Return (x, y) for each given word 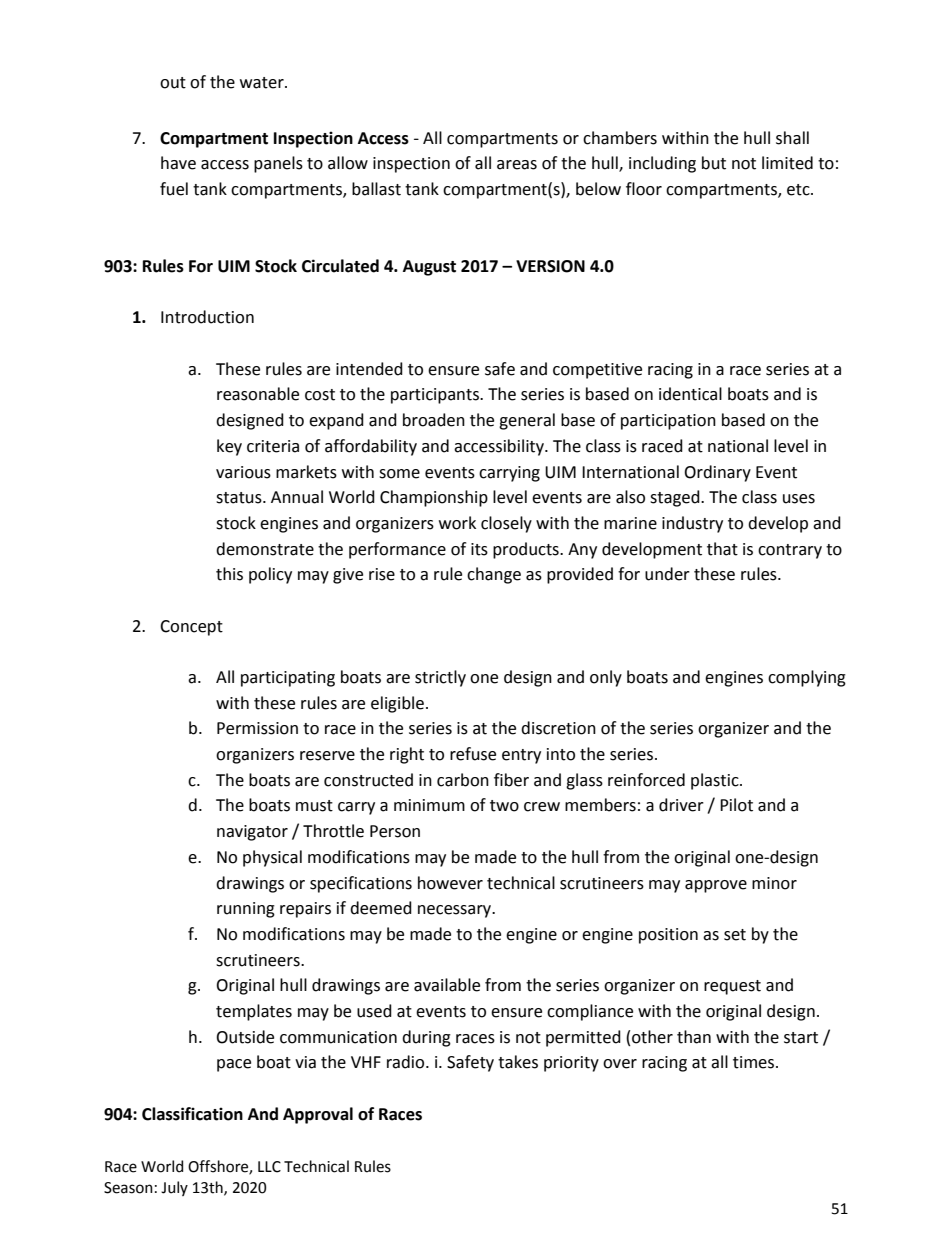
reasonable (258, 394)
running (246, 910)
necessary (456, 911)
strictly (440, 678)
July (174, 1188)
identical (690, 394)
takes (518, 1062)
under (667, 574)
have (178, 163)
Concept (191, 628)
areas (517, 165)
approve (716, 886)
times (755, 1062)
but (714, 163)
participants (436, 396)
